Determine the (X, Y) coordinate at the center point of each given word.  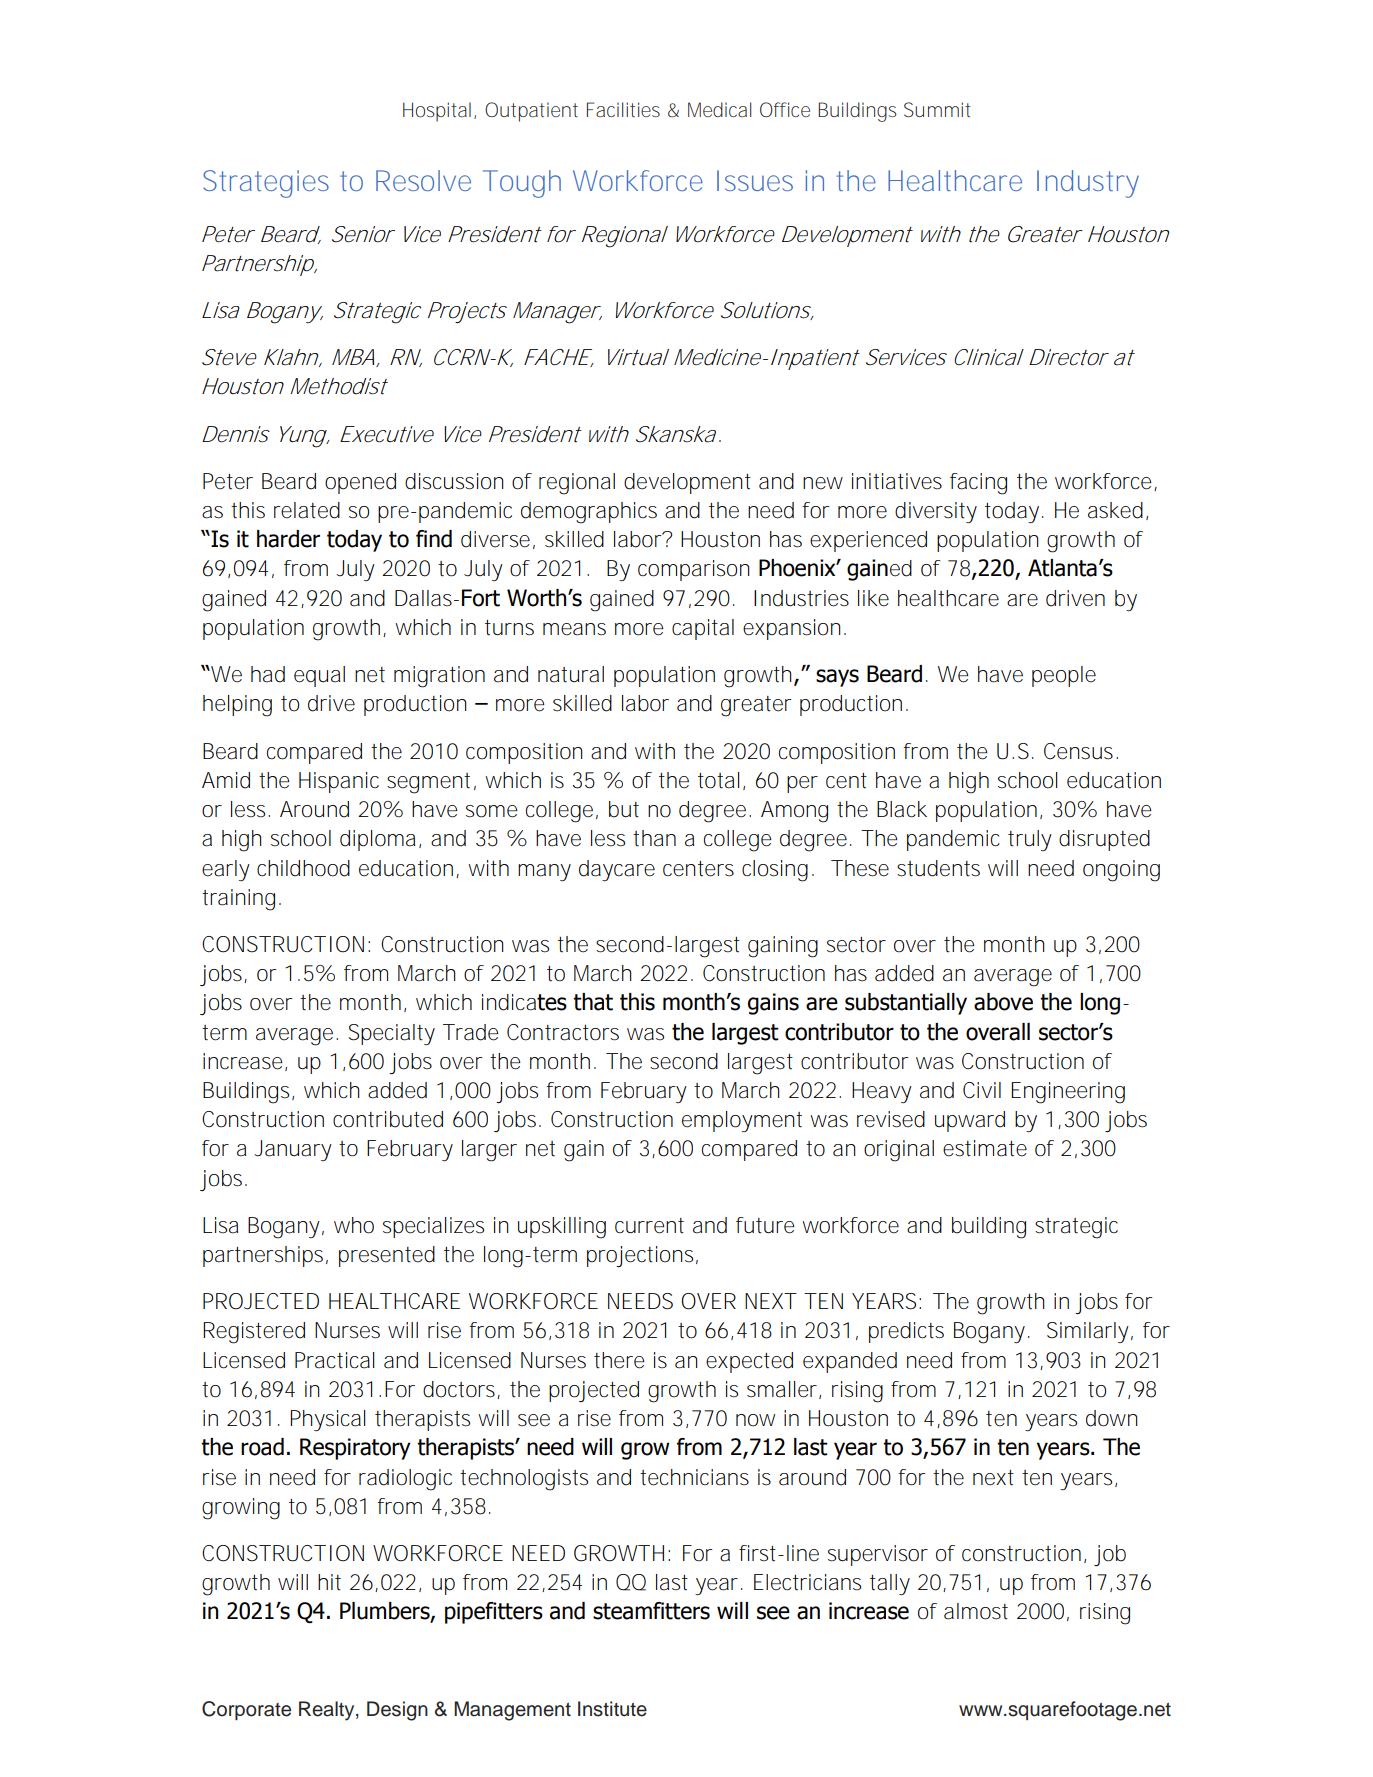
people (1064, 676)
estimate (985, 1148)
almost (976, 1611)
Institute (612, 1709)
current (649, 1226)
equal (319, 676)
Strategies (266, 184)
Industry (1088, 184)
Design (397, 1711)
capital (703, 629)
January (293, 1150)
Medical (719, 109)
